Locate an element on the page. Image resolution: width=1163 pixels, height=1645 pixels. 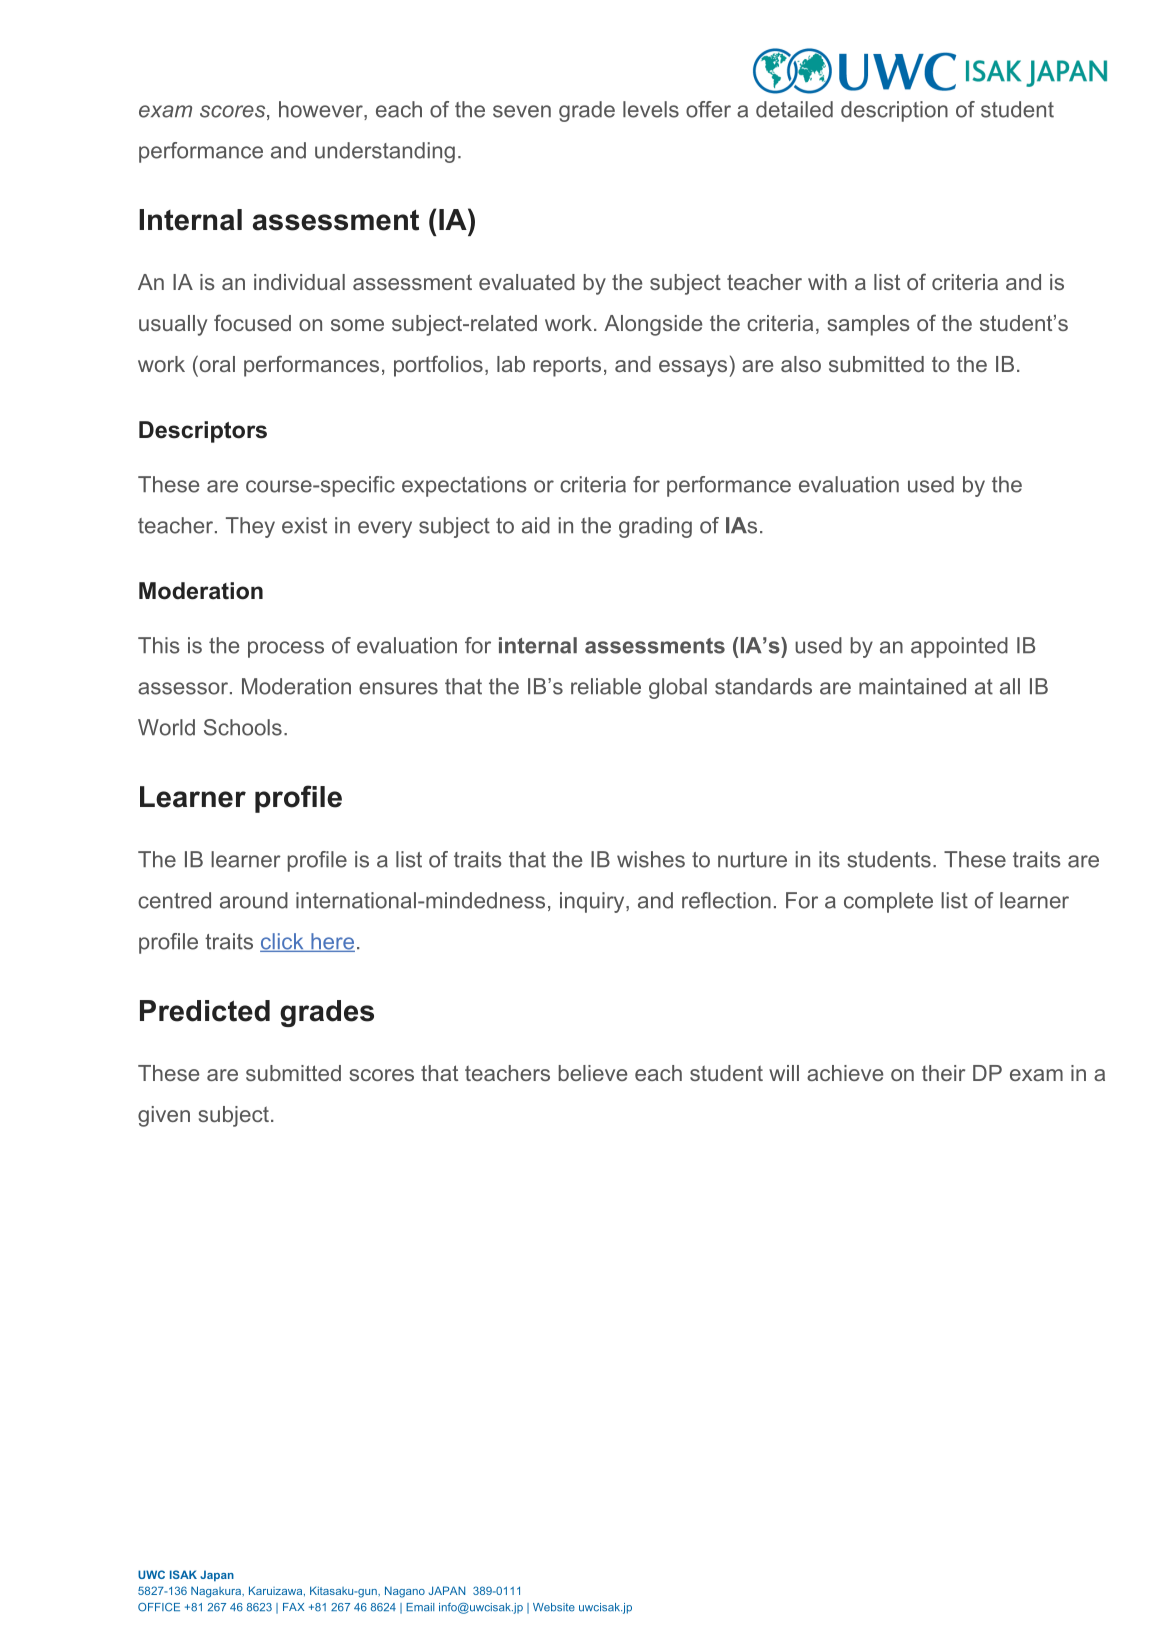
description is located at coordinates (894, 111).
